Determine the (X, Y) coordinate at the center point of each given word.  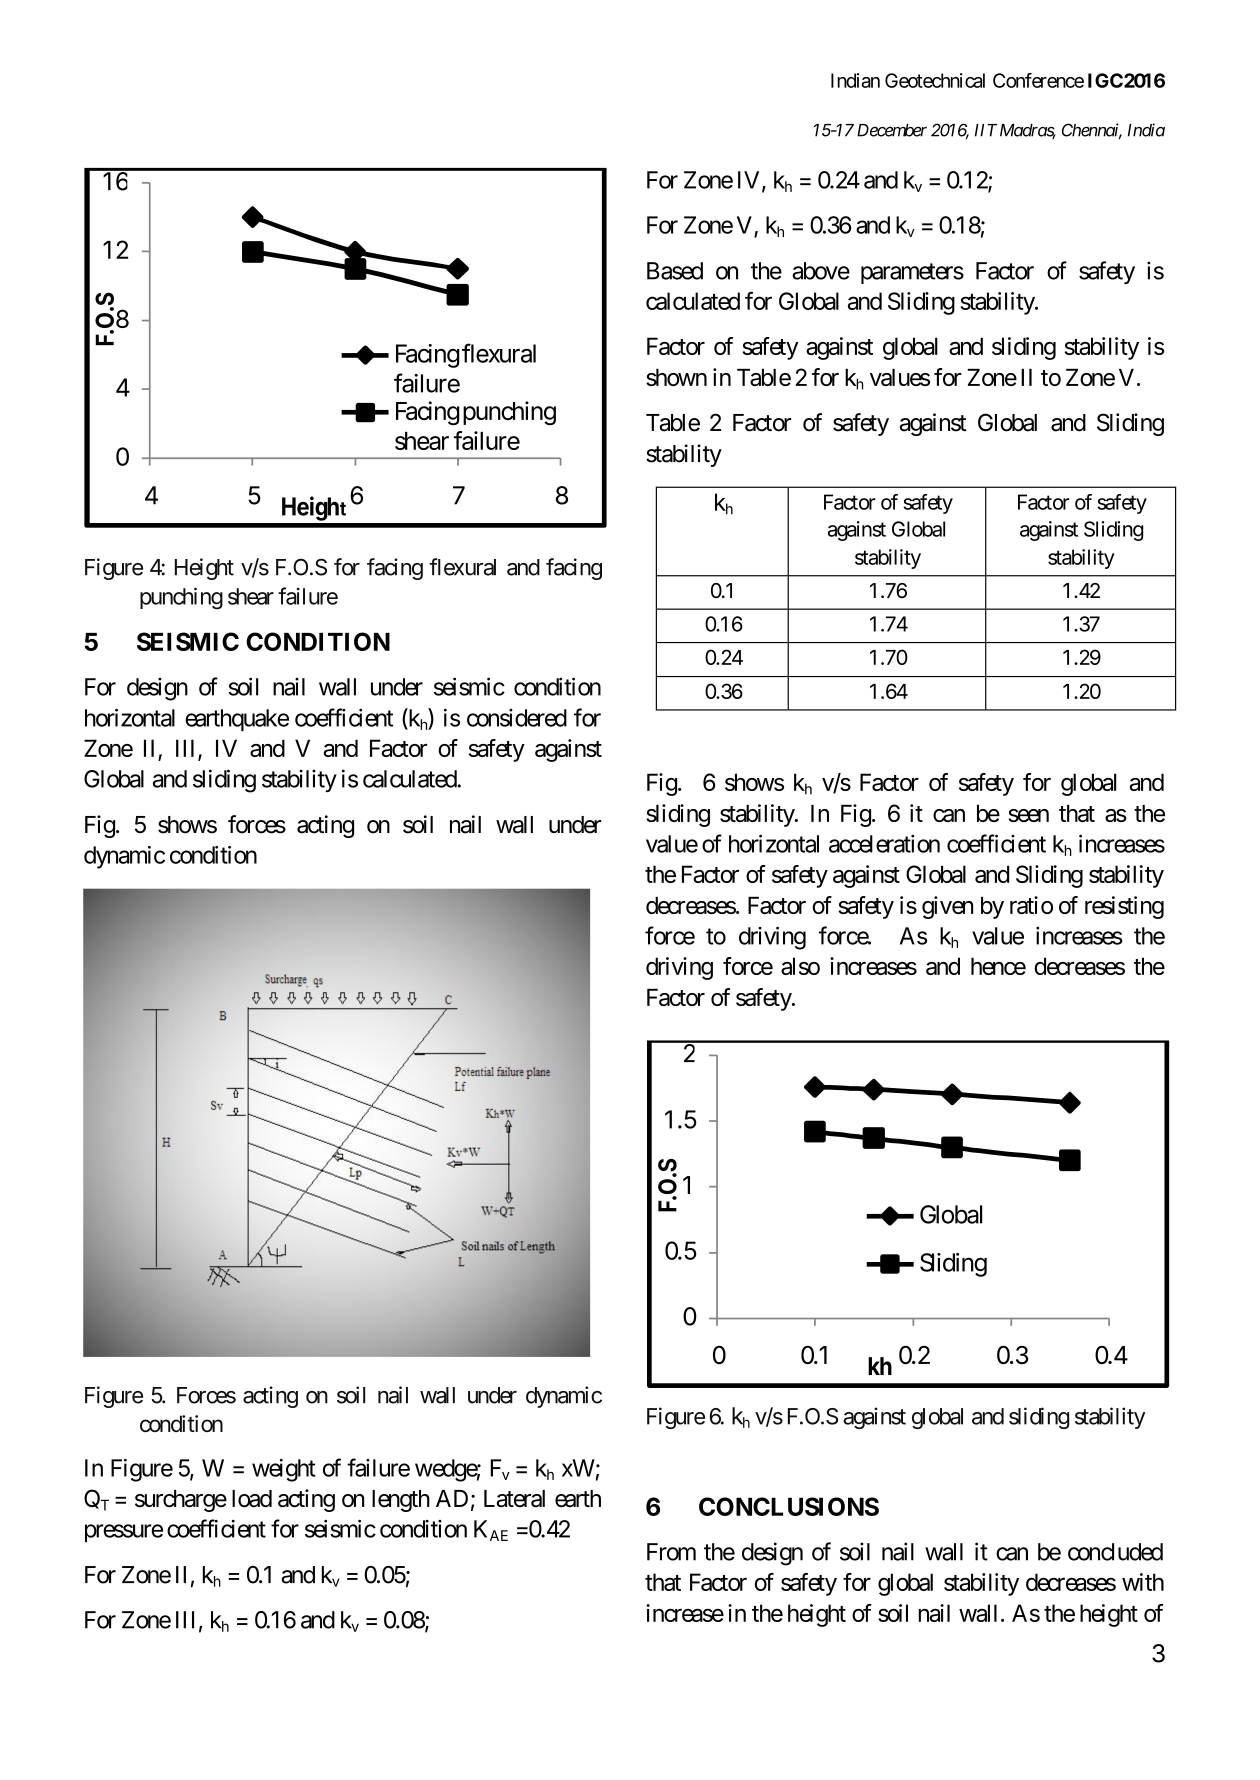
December (892, 130)
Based (675, 271)
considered (517, 718)
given (947, 907)
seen (1028, 815)
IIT (986, 130)
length (401, 1501)
